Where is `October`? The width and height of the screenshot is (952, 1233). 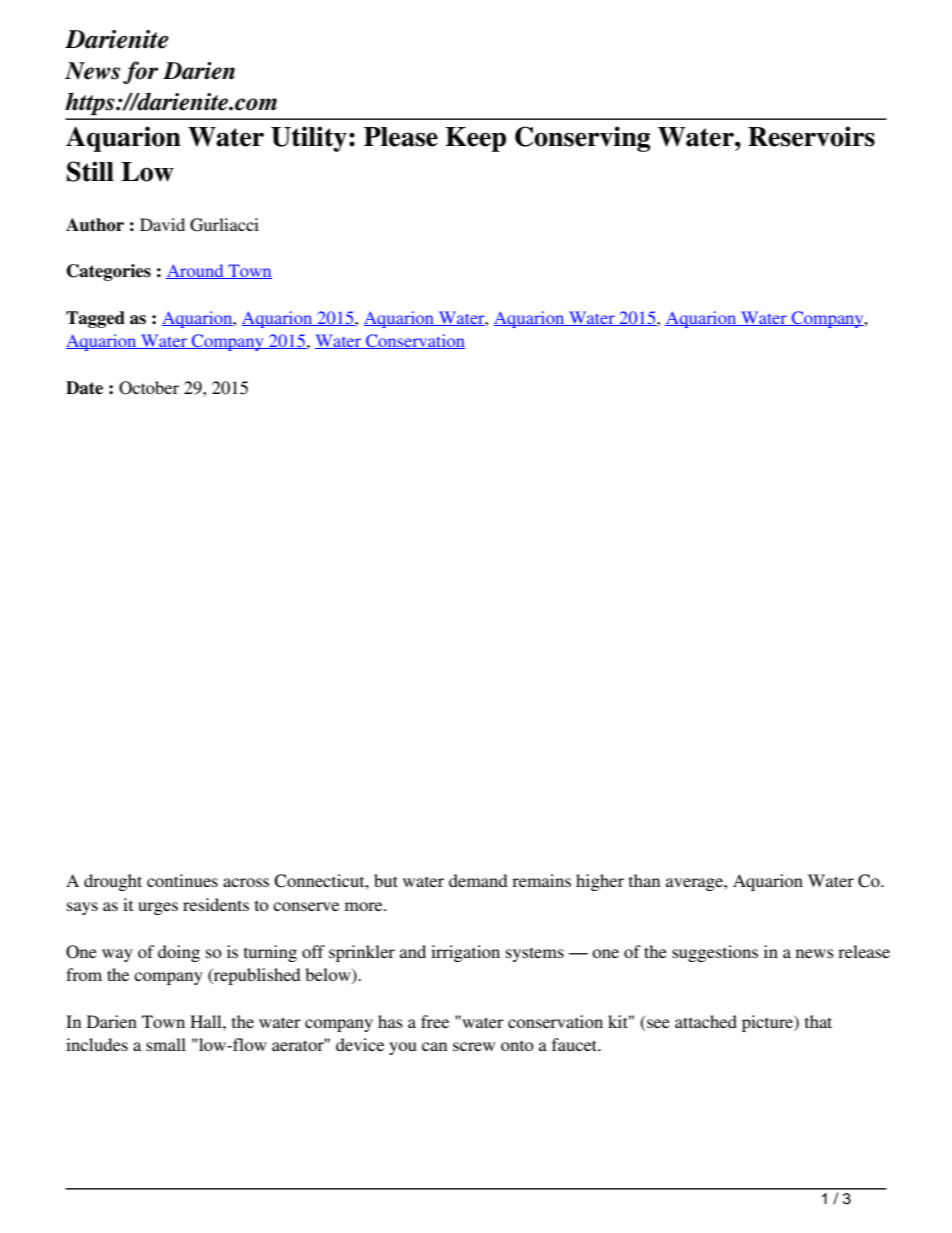
October is located at coordinates (149, 388).
